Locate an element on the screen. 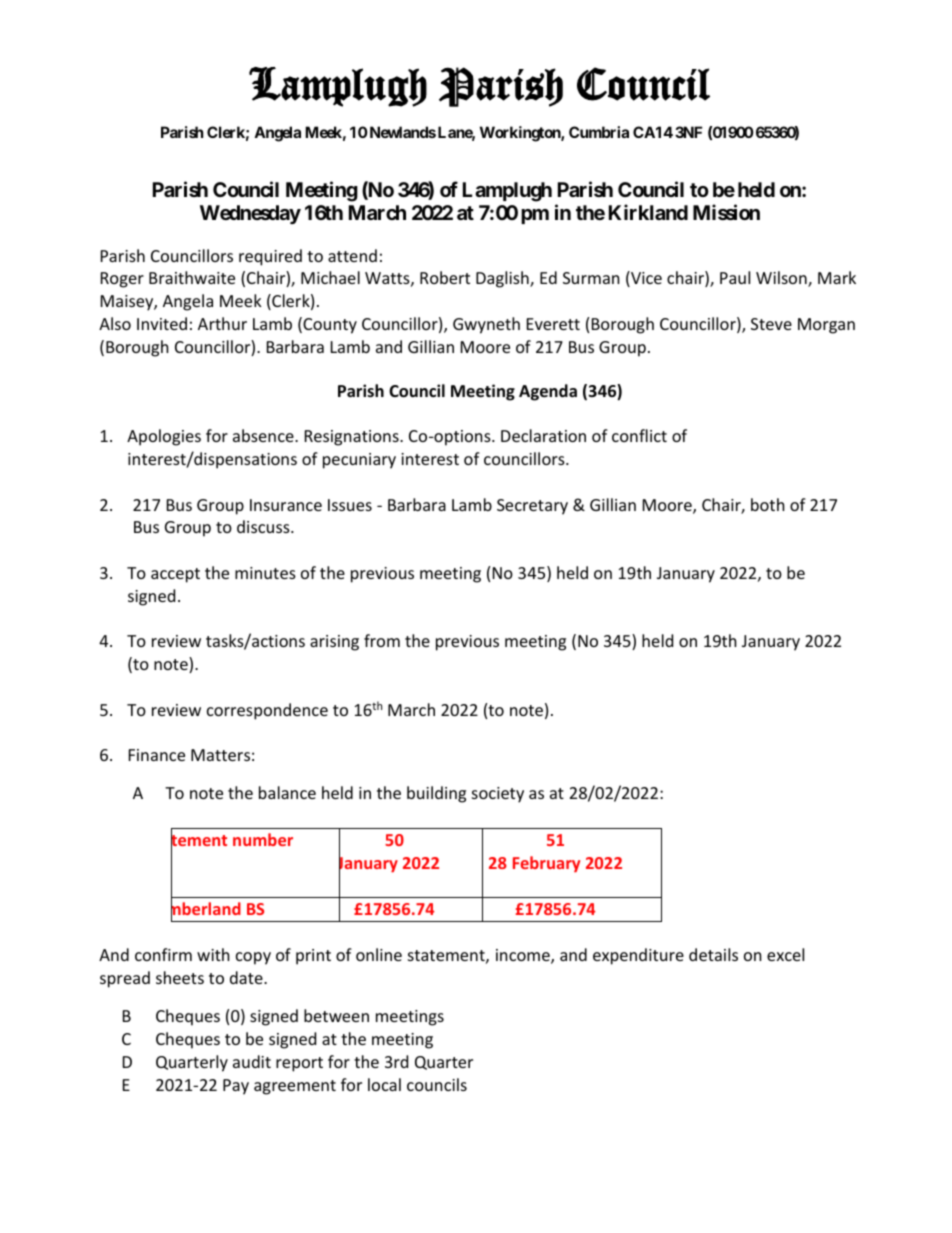 This screenshot has height=1233, width=952. excel is located at coordinates (785, 954).
